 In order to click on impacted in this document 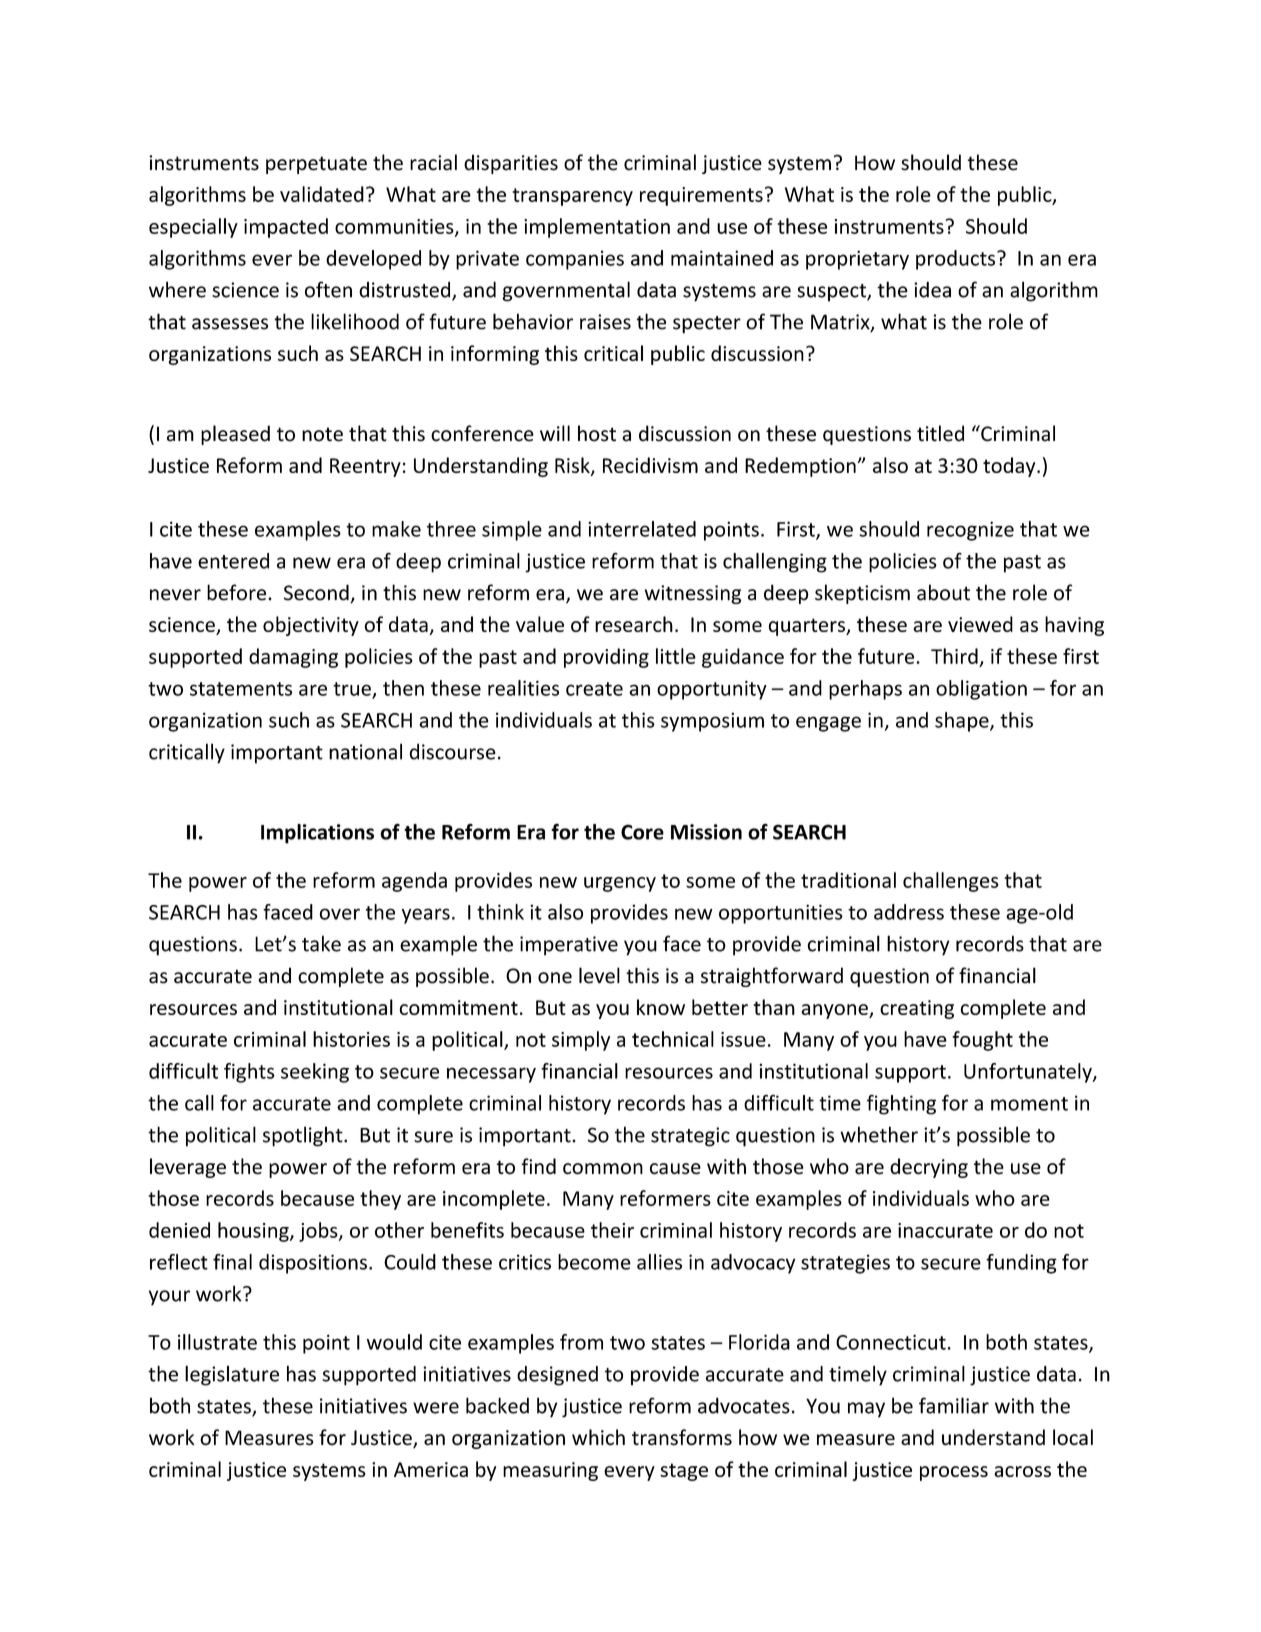, I will do `click(286, 228)`.
